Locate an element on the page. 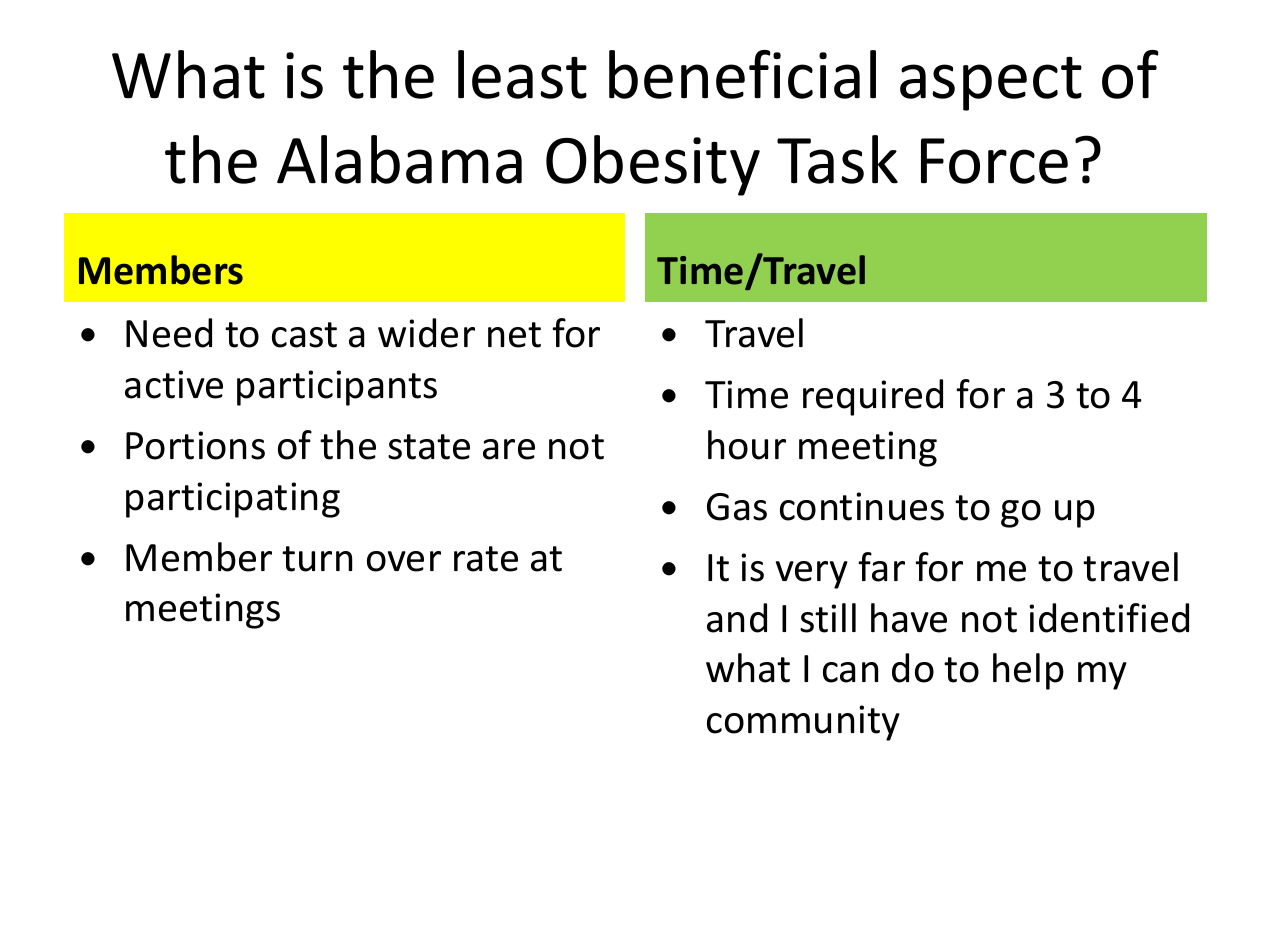  far is located at coordinates (881, 567).
